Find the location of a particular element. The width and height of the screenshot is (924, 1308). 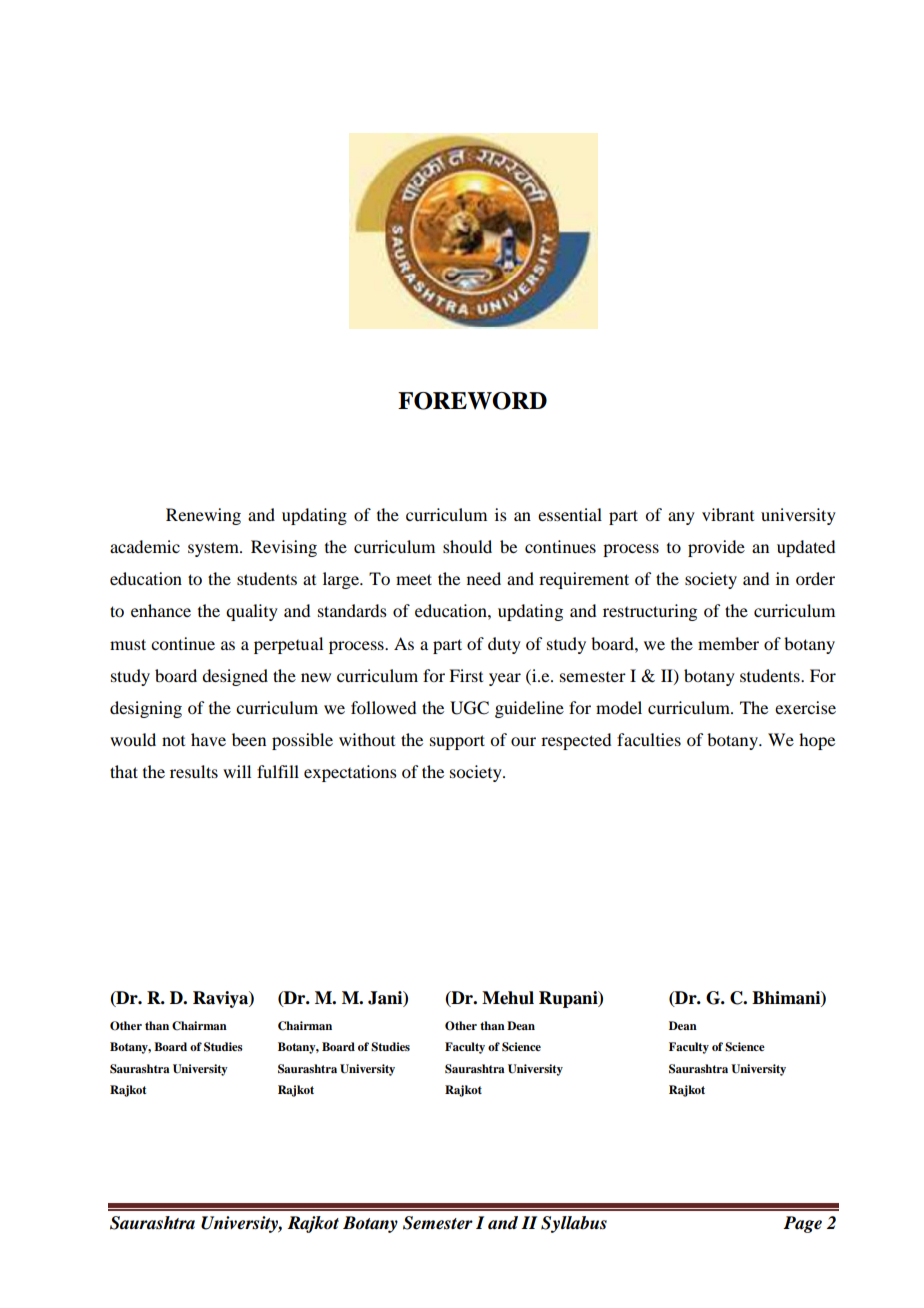

Mehul is located at coordinates (508, 998).
